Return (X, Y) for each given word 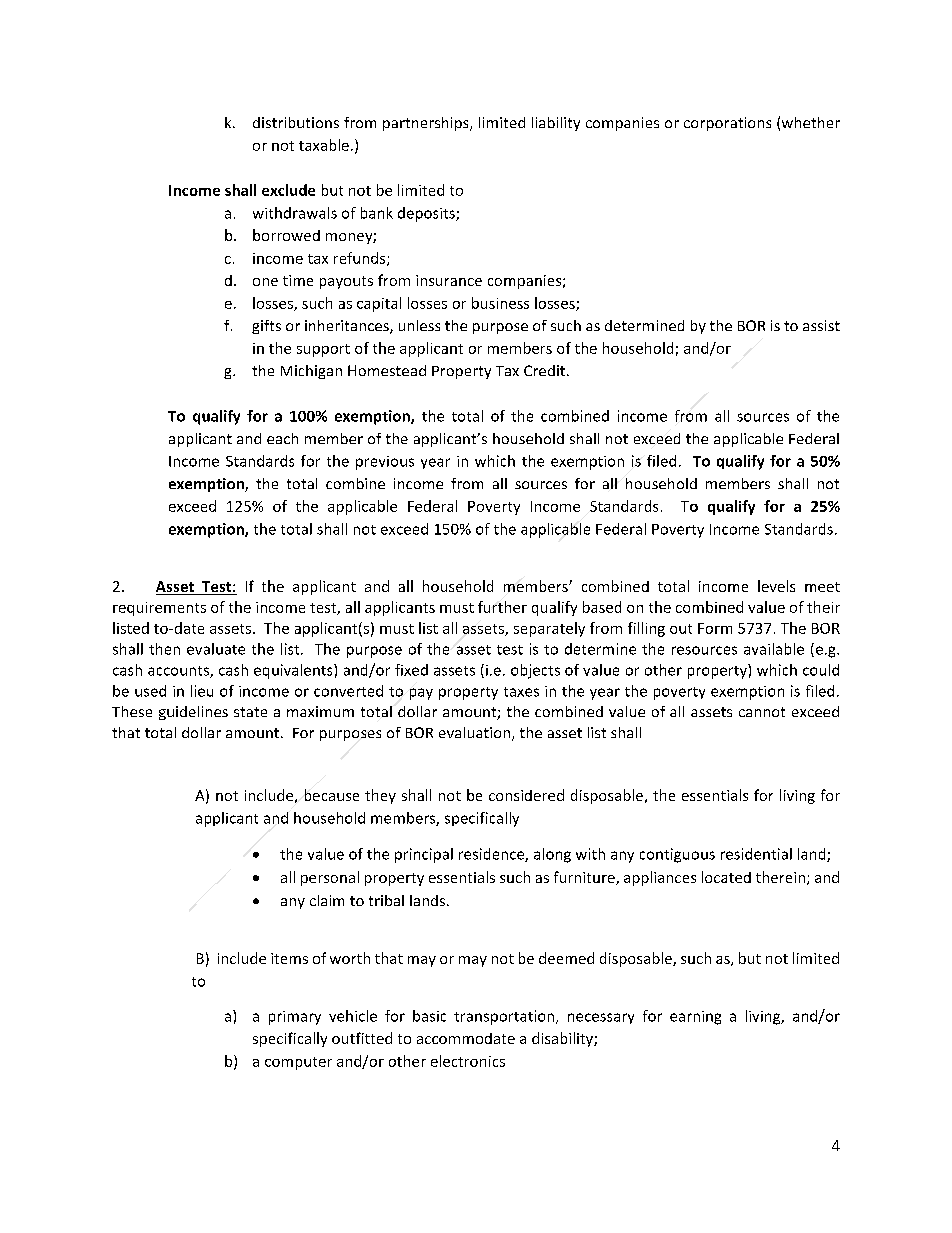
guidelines (193, 713)
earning (695, 1018)
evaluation (474, 732)
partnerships (427, 124)
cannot (762, 712)
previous (385, 463)
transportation (505, 1017)
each (282, 438)
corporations (727, 124)
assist (821, 325)
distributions (296, 122)
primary (295, 1018)
